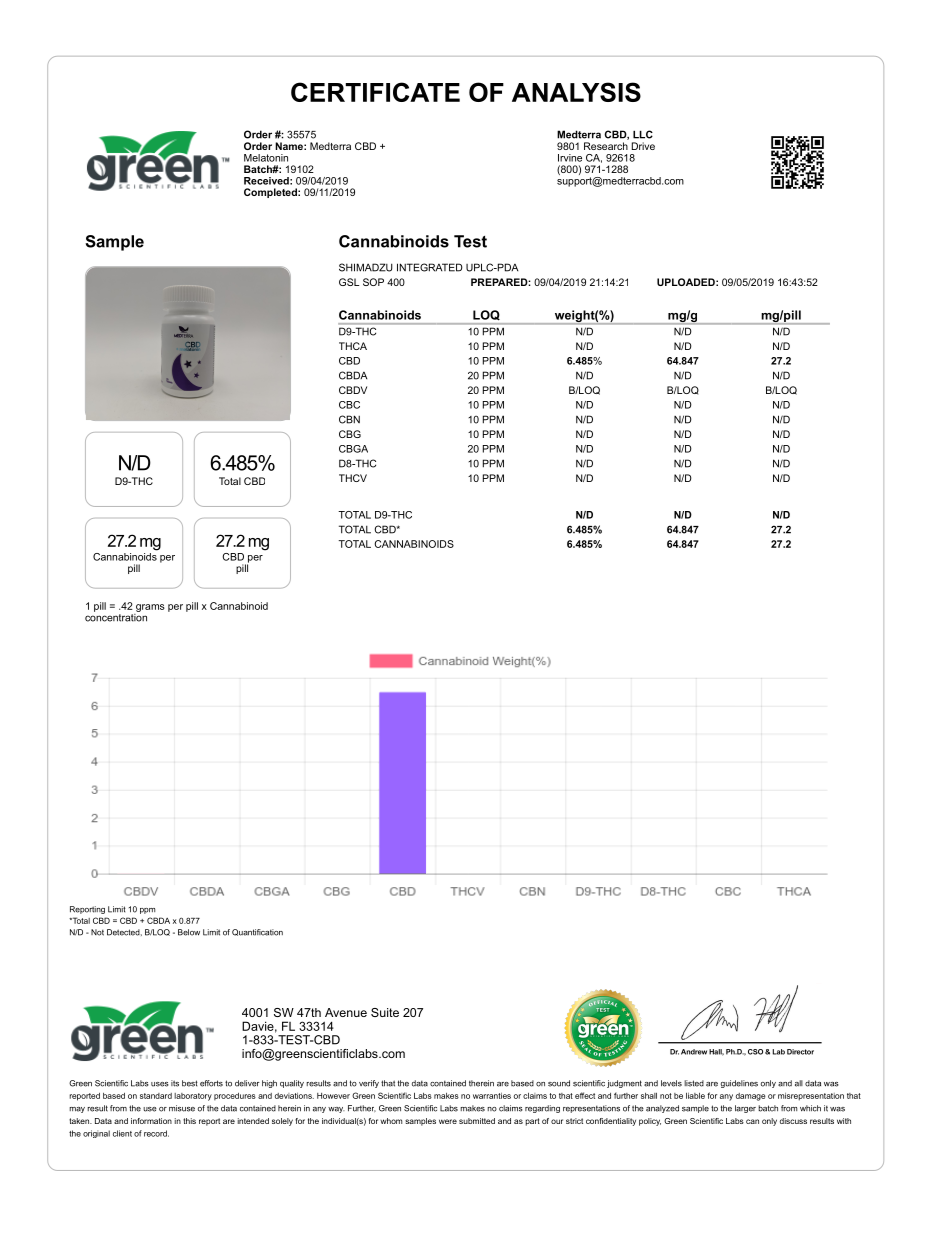 The image size is (952, 1233). I want to click on Melatonin, so click(266, 158).
